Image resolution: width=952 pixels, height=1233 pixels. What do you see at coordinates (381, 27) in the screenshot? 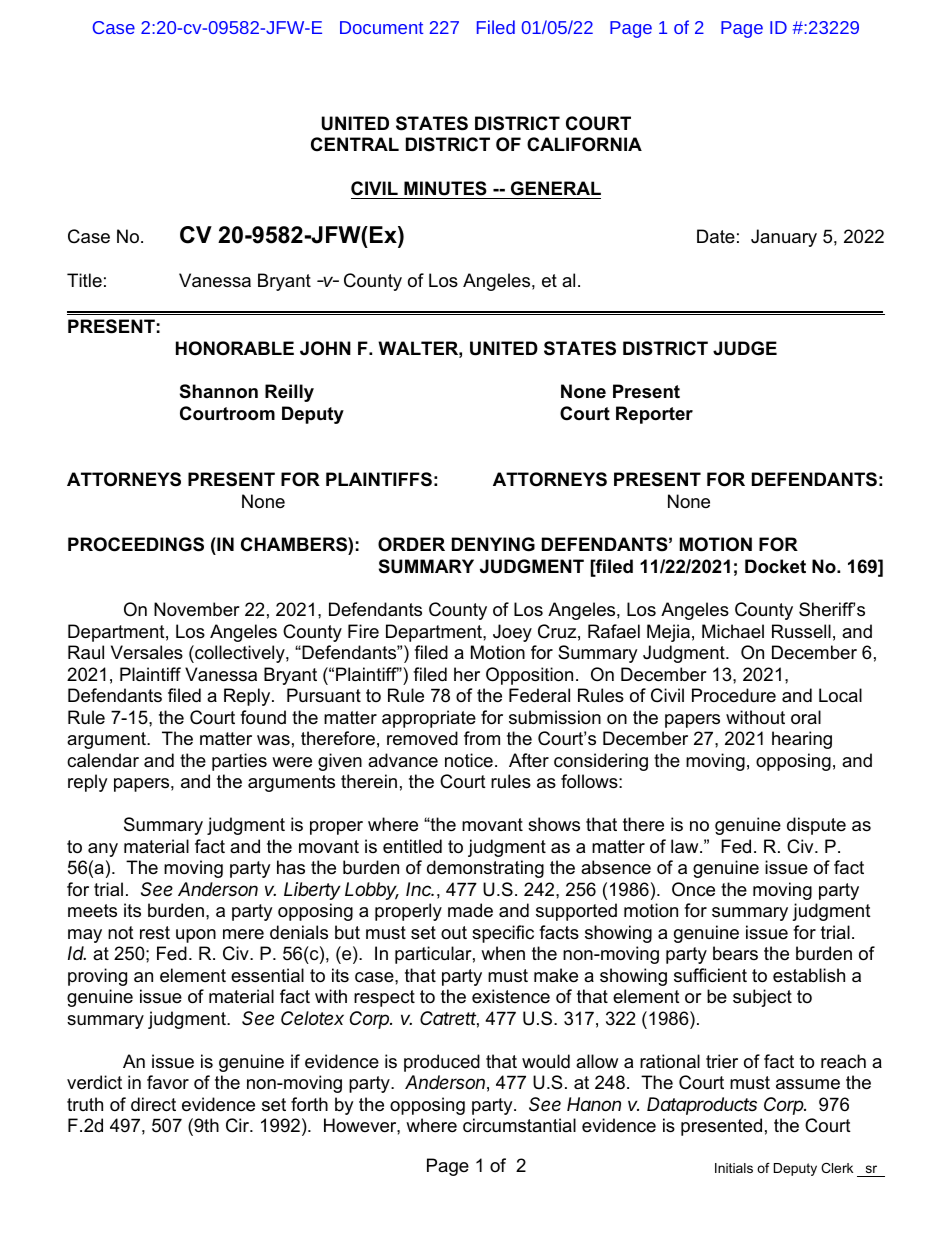
I see `Document` at bounding box center [381, 27].
